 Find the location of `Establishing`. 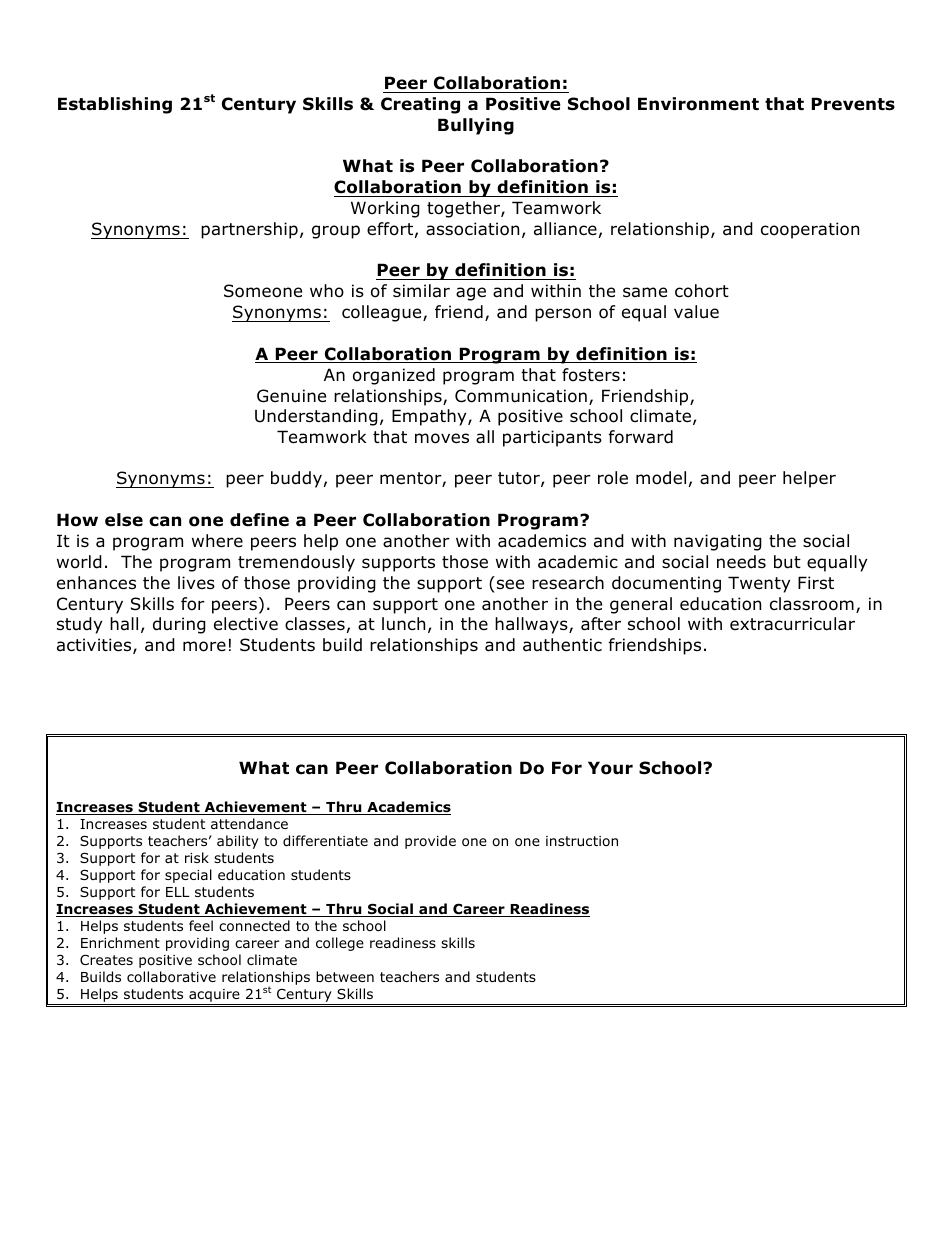

Establishing is located at coordinates (115, 105).
